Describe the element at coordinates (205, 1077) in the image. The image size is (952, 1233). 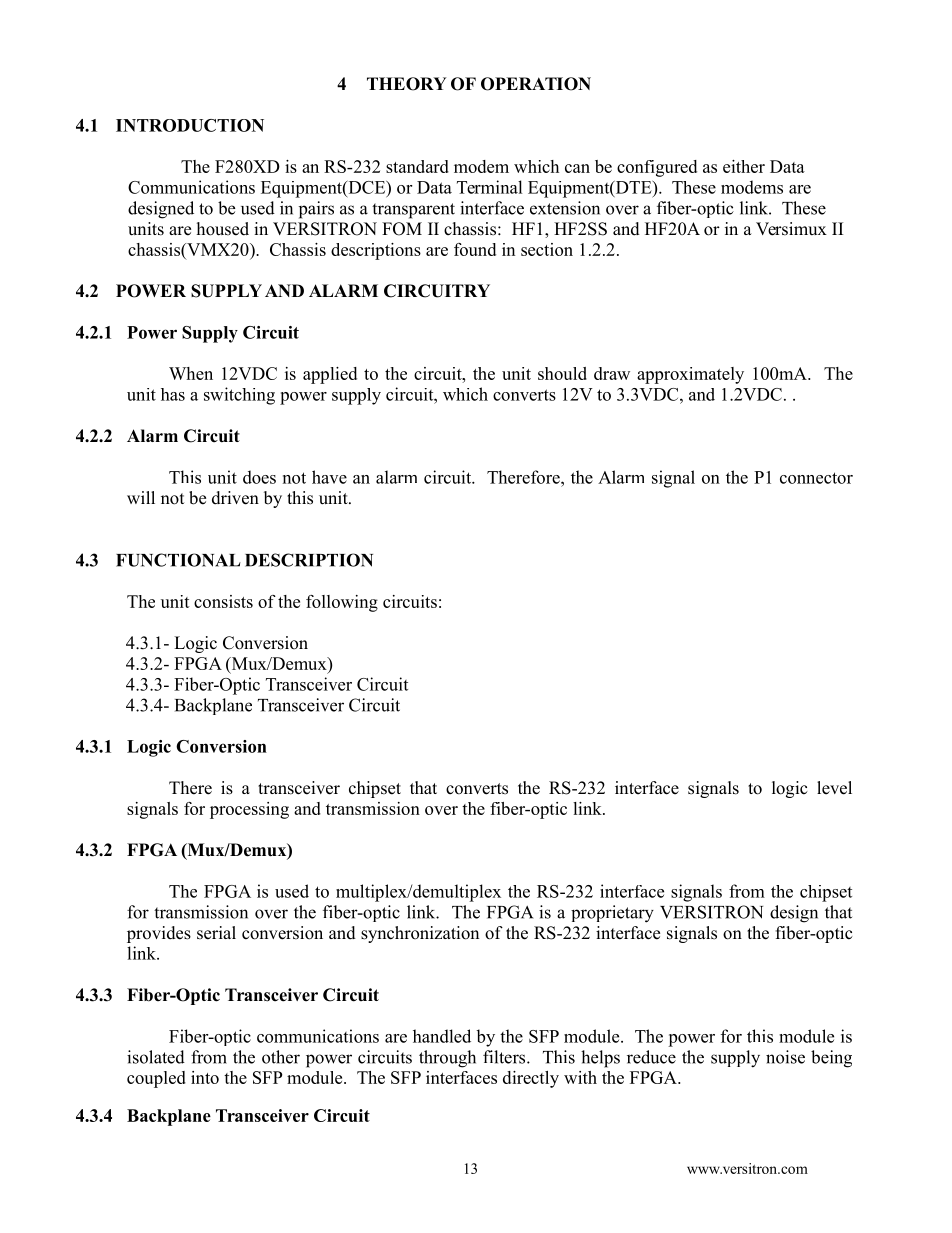
I see `into` at that location.
